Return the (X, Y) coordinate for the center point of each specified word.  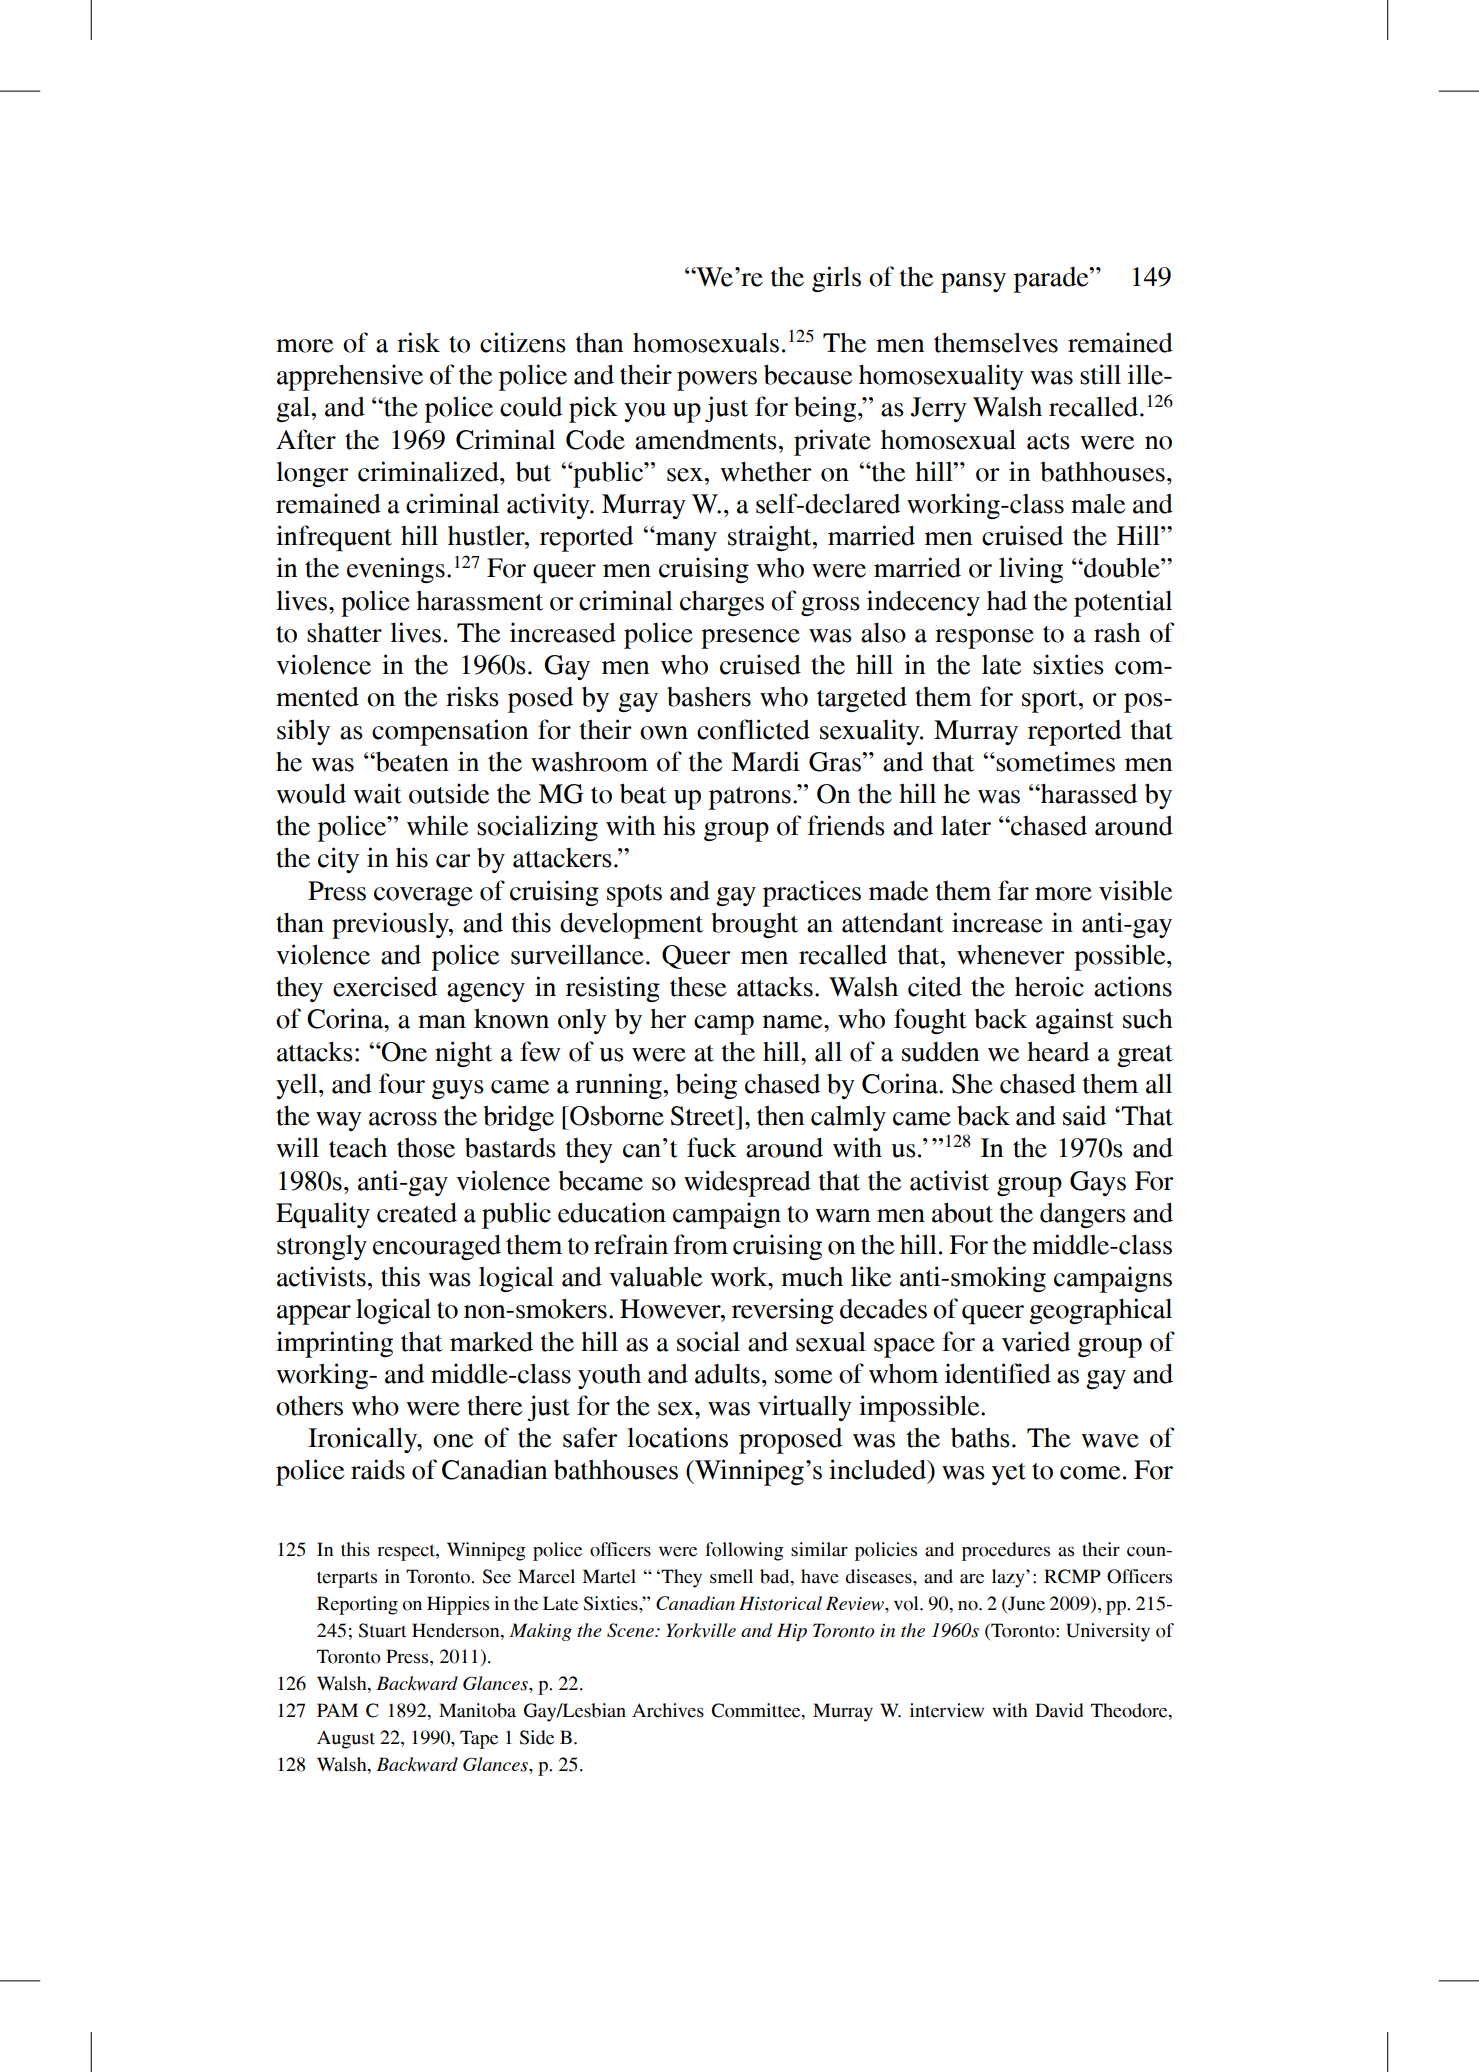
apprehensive (350, 377)
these (698, 986)
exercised (385, 986)
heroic (1049, 986)
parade (1052, 280)
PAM (337, 1710)
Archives (668, 1710)
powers (717, 381)
